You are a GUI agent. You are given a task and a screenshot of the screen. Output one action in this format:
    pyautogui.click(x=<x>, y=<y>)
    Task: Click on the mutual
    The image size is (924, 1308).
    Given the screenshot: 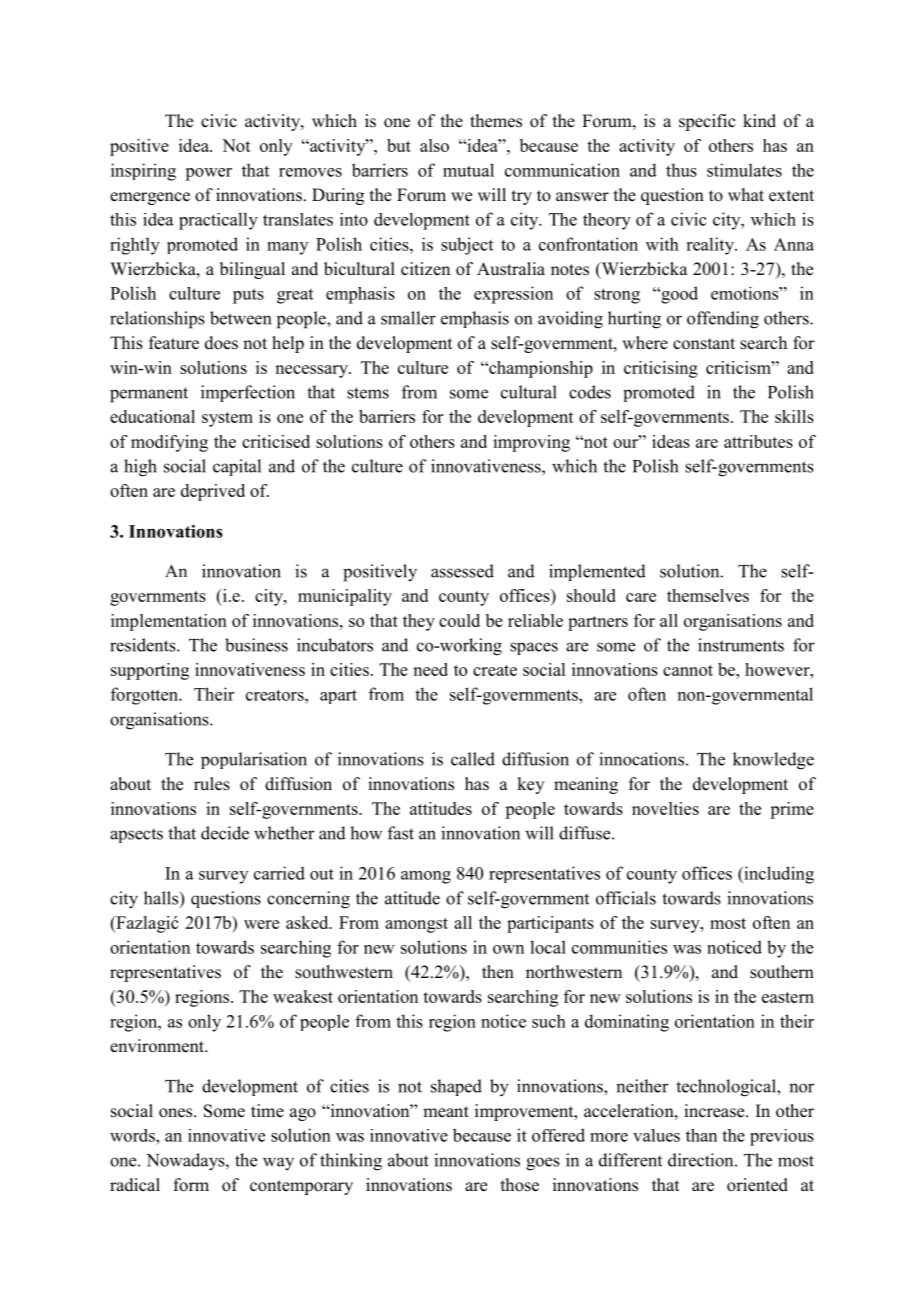 What is the action you would take?
    pyautogui.click(x=468, y=170)
